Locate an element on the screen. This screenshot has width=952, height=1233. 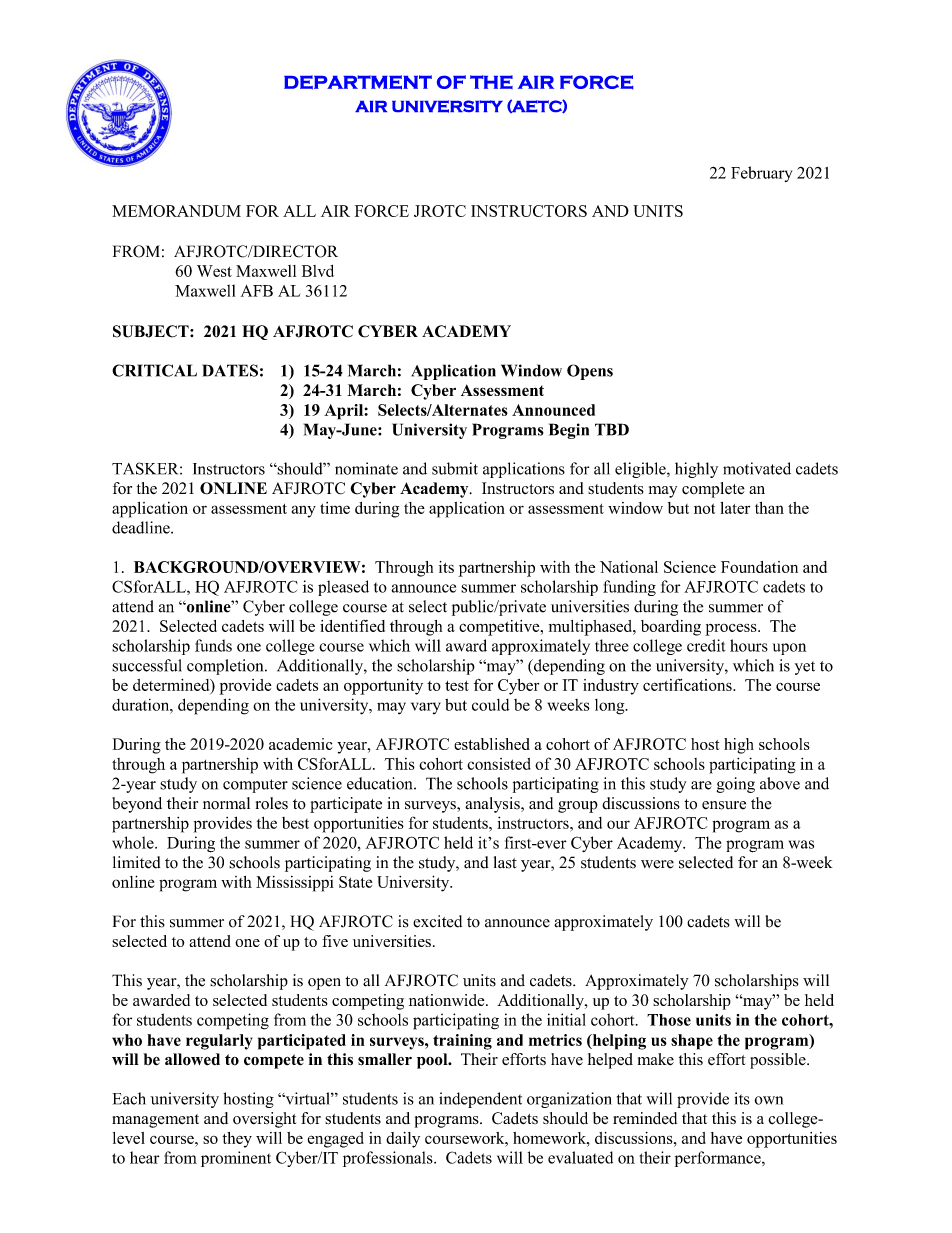
MEMORANDUM is located at coordinates (176, 211).
